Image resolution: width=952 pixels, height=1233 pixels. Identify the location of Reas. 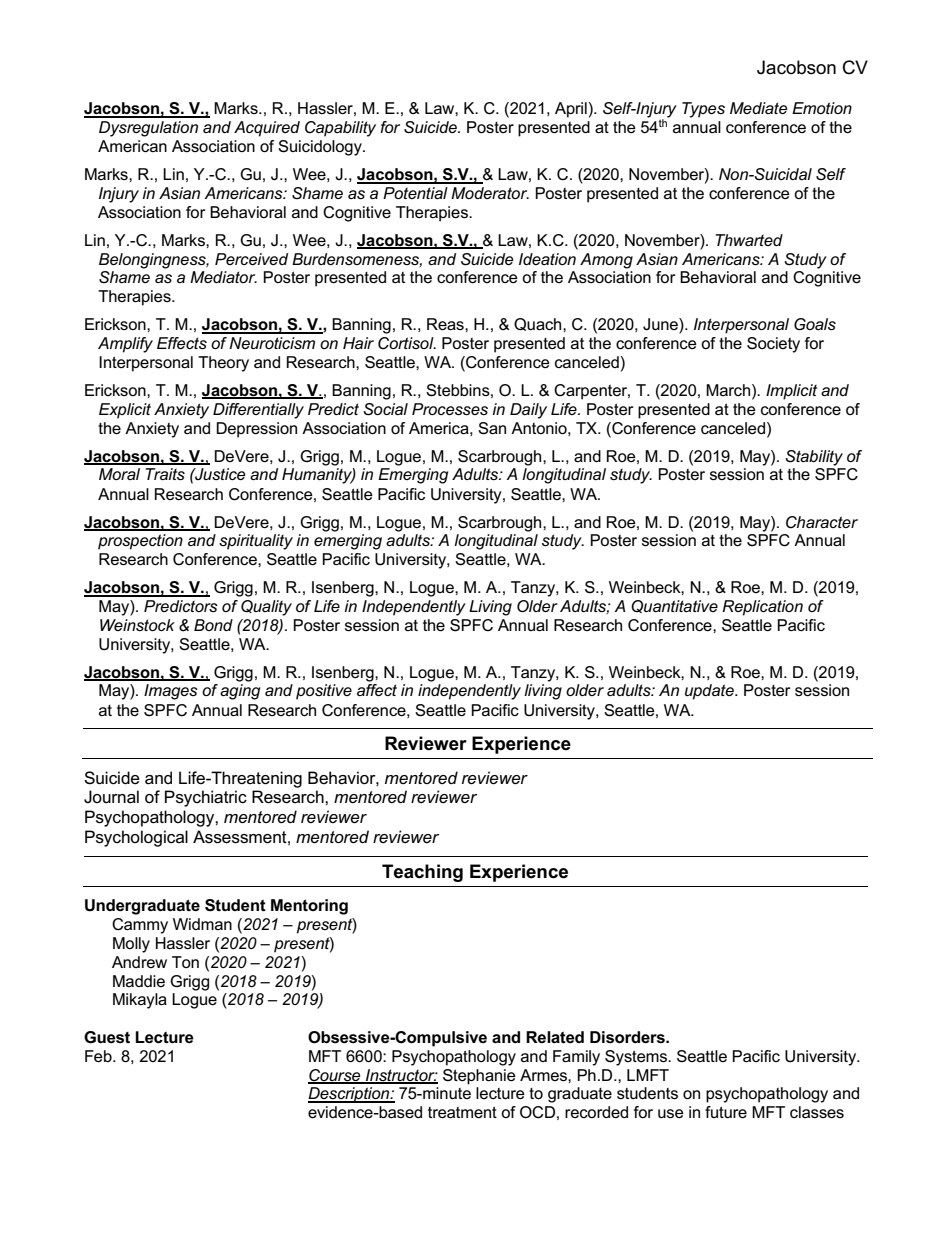
(446, 324).
